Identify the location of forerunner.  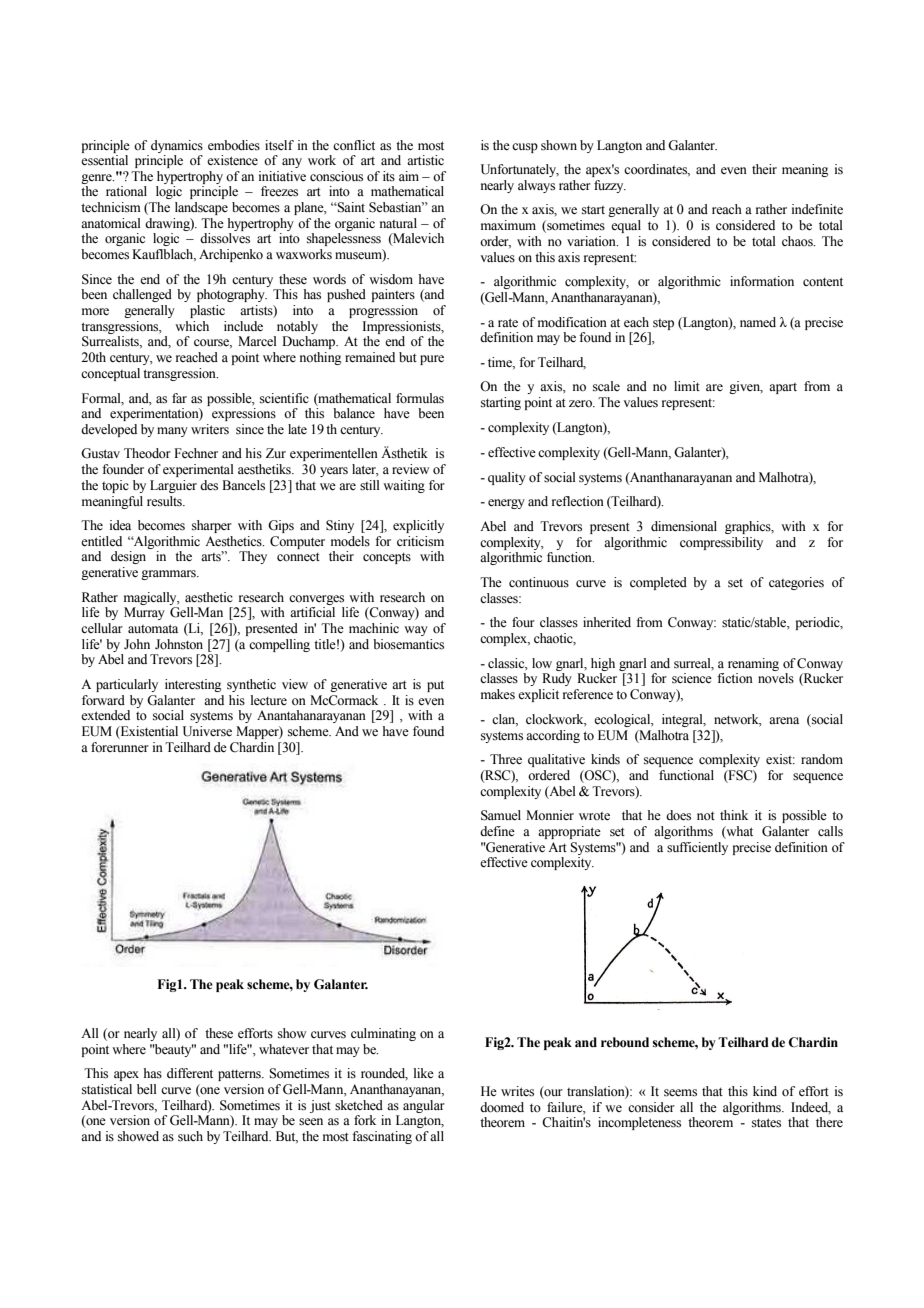
(120, 747).
